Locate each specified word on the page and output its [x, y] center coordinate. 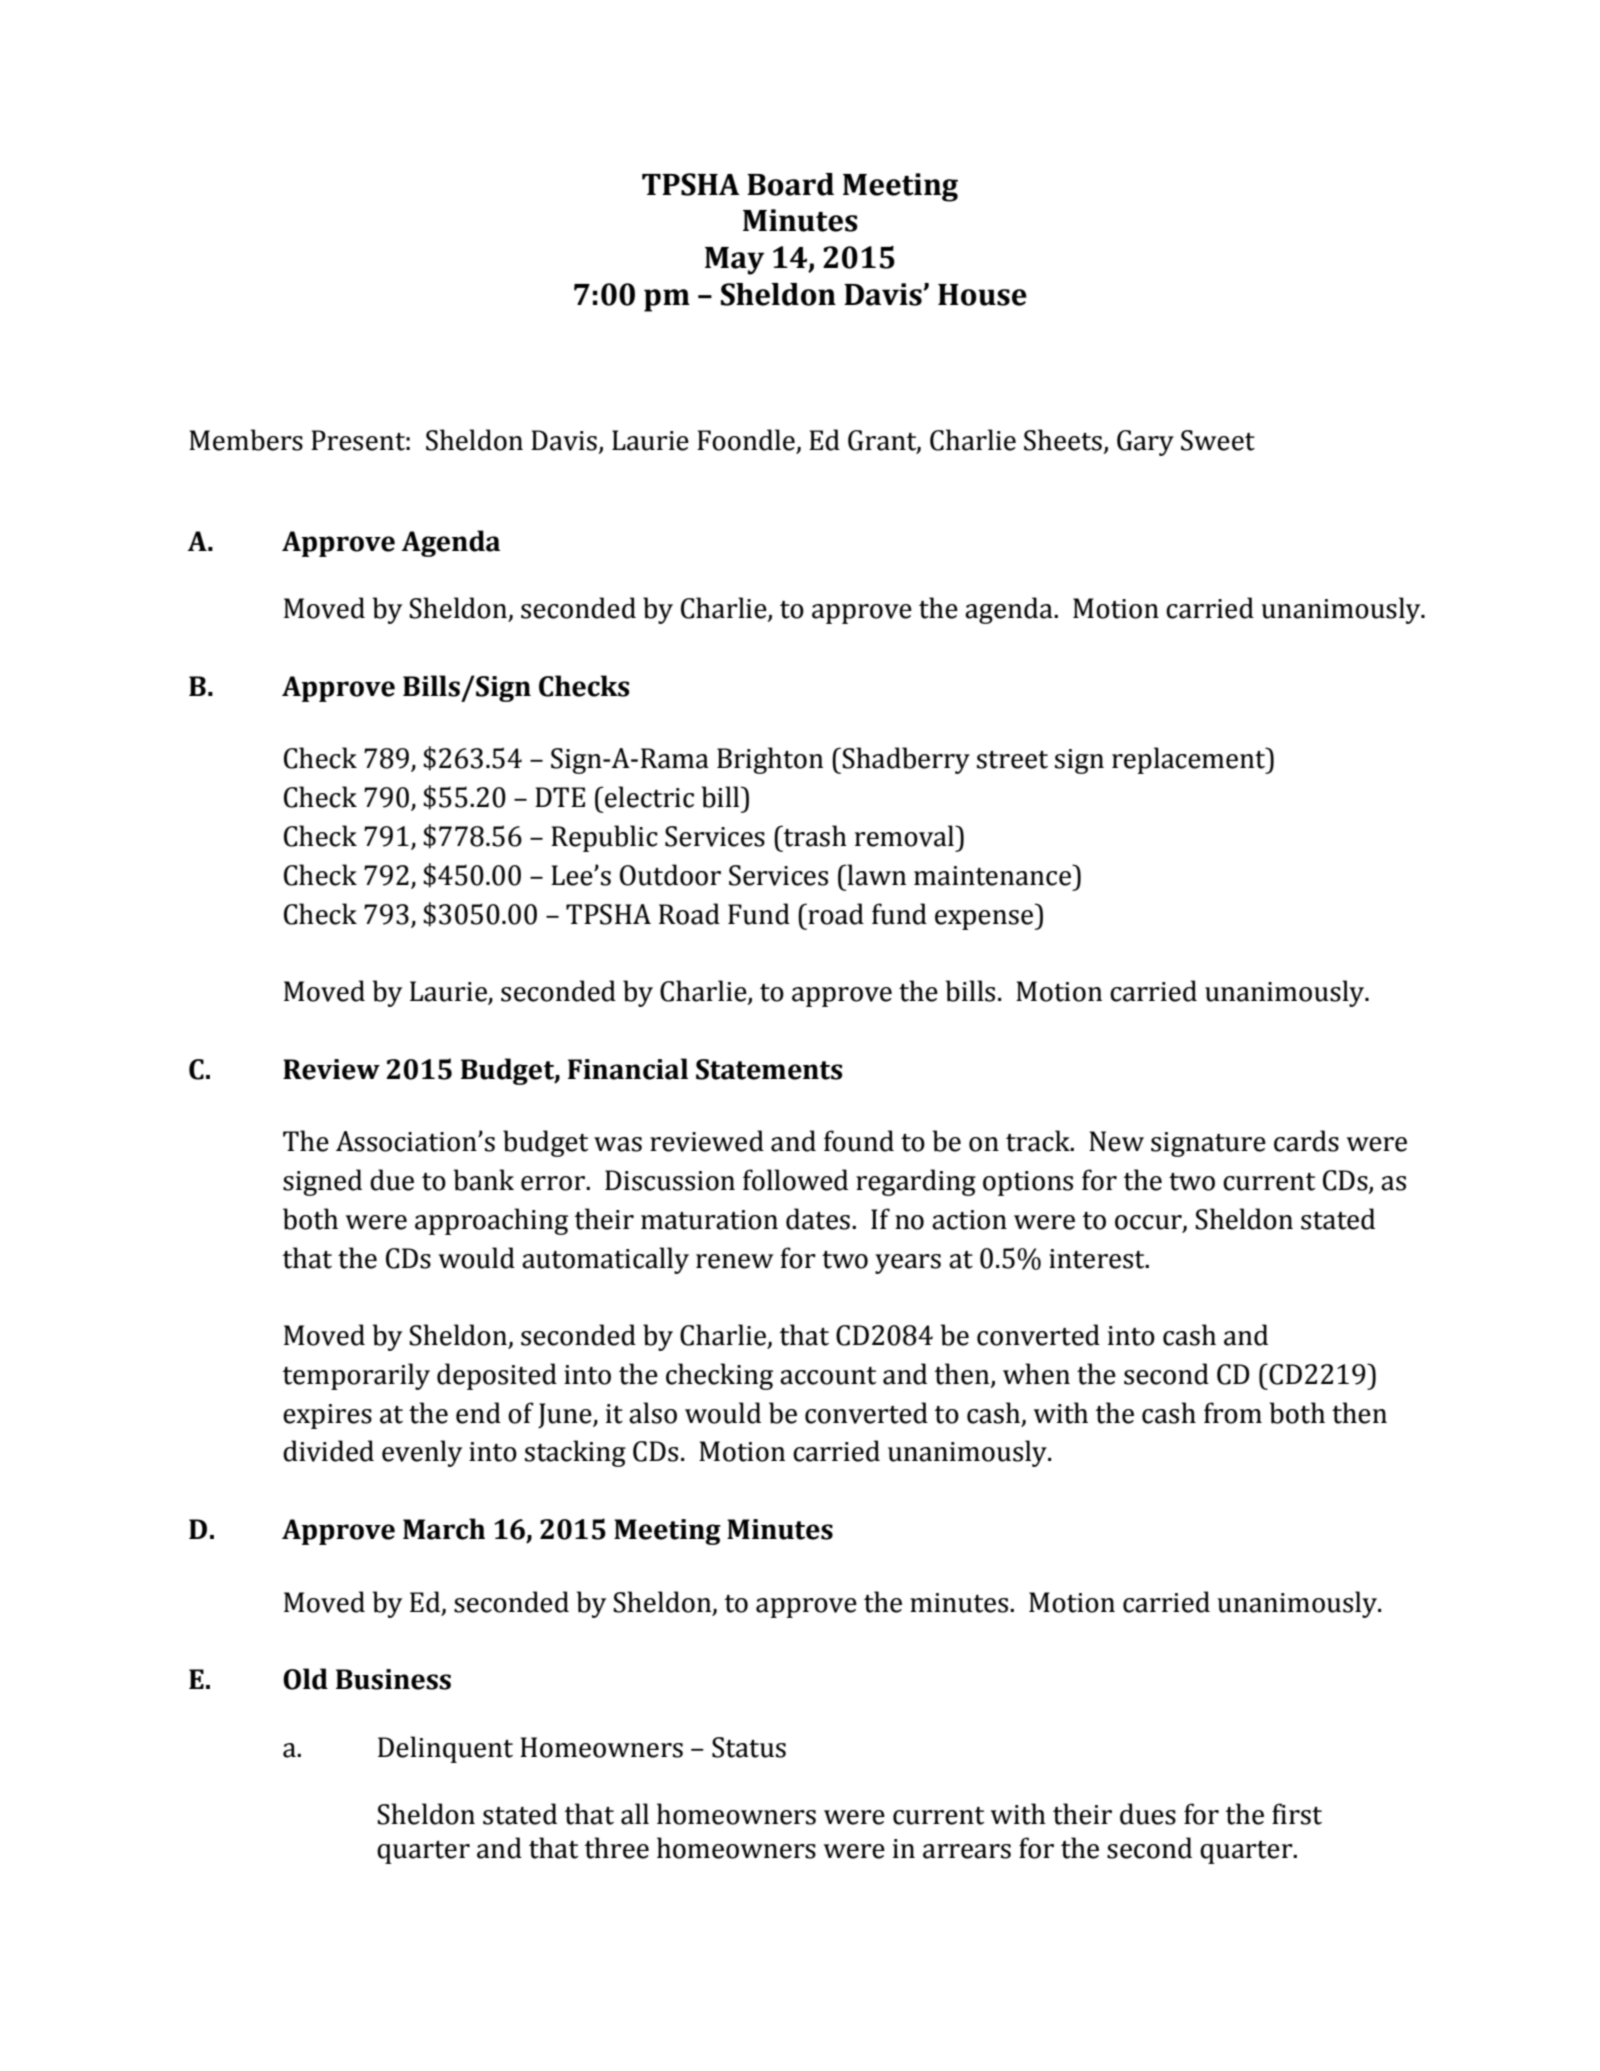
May [734, 261]
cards [1306, 1141]
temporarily [356, 1376]
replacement [1190, 760]
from [1233, 1413]
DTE [560, 797]
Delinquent [445, 1749]
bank [483, 1180]
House [982, 295]
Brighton [770, 760]
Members [246, 440]
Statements [769, 1069]
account [828, 1376]
